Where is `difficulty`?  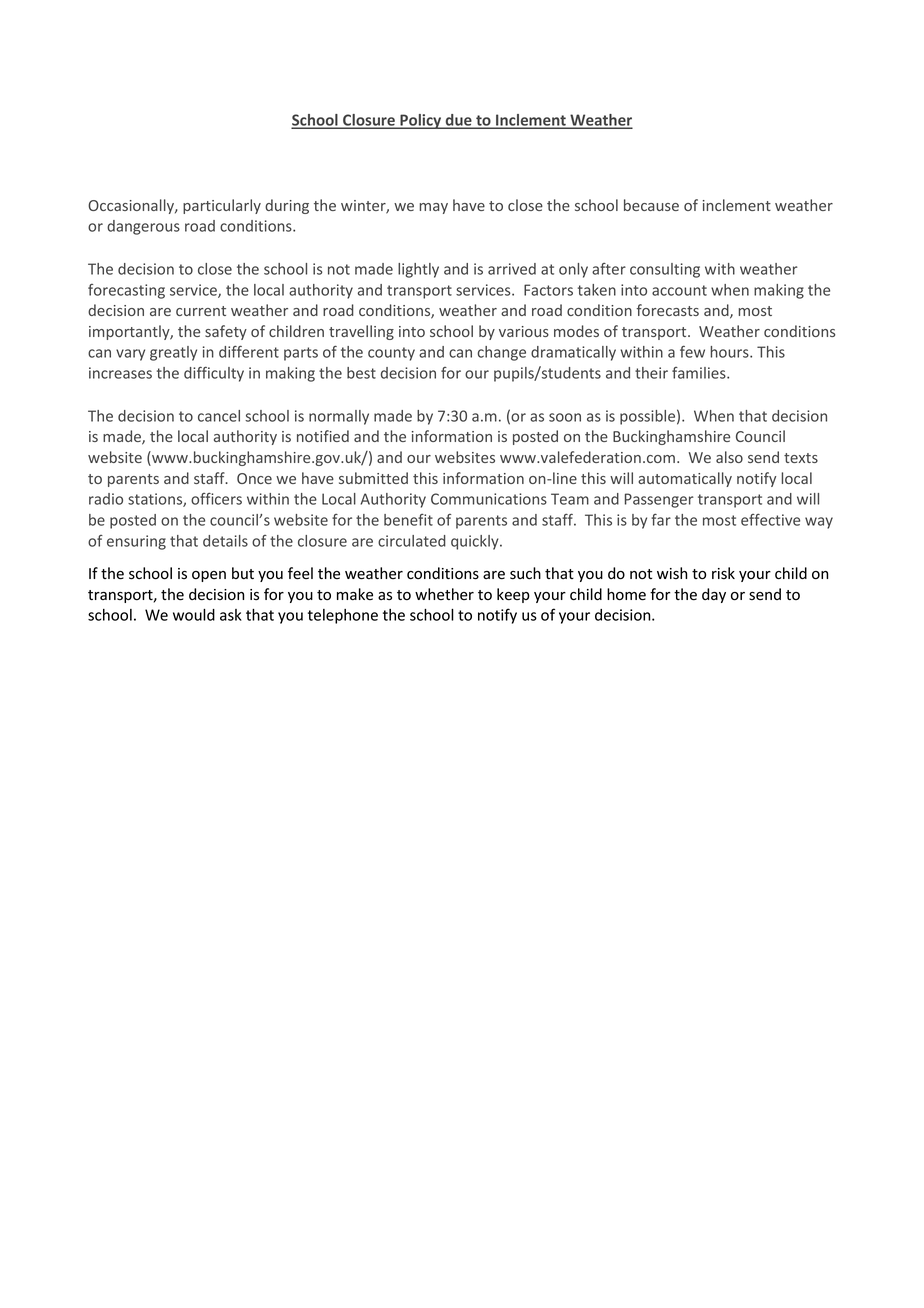
difficulty is located at coordinates (214, 374).
